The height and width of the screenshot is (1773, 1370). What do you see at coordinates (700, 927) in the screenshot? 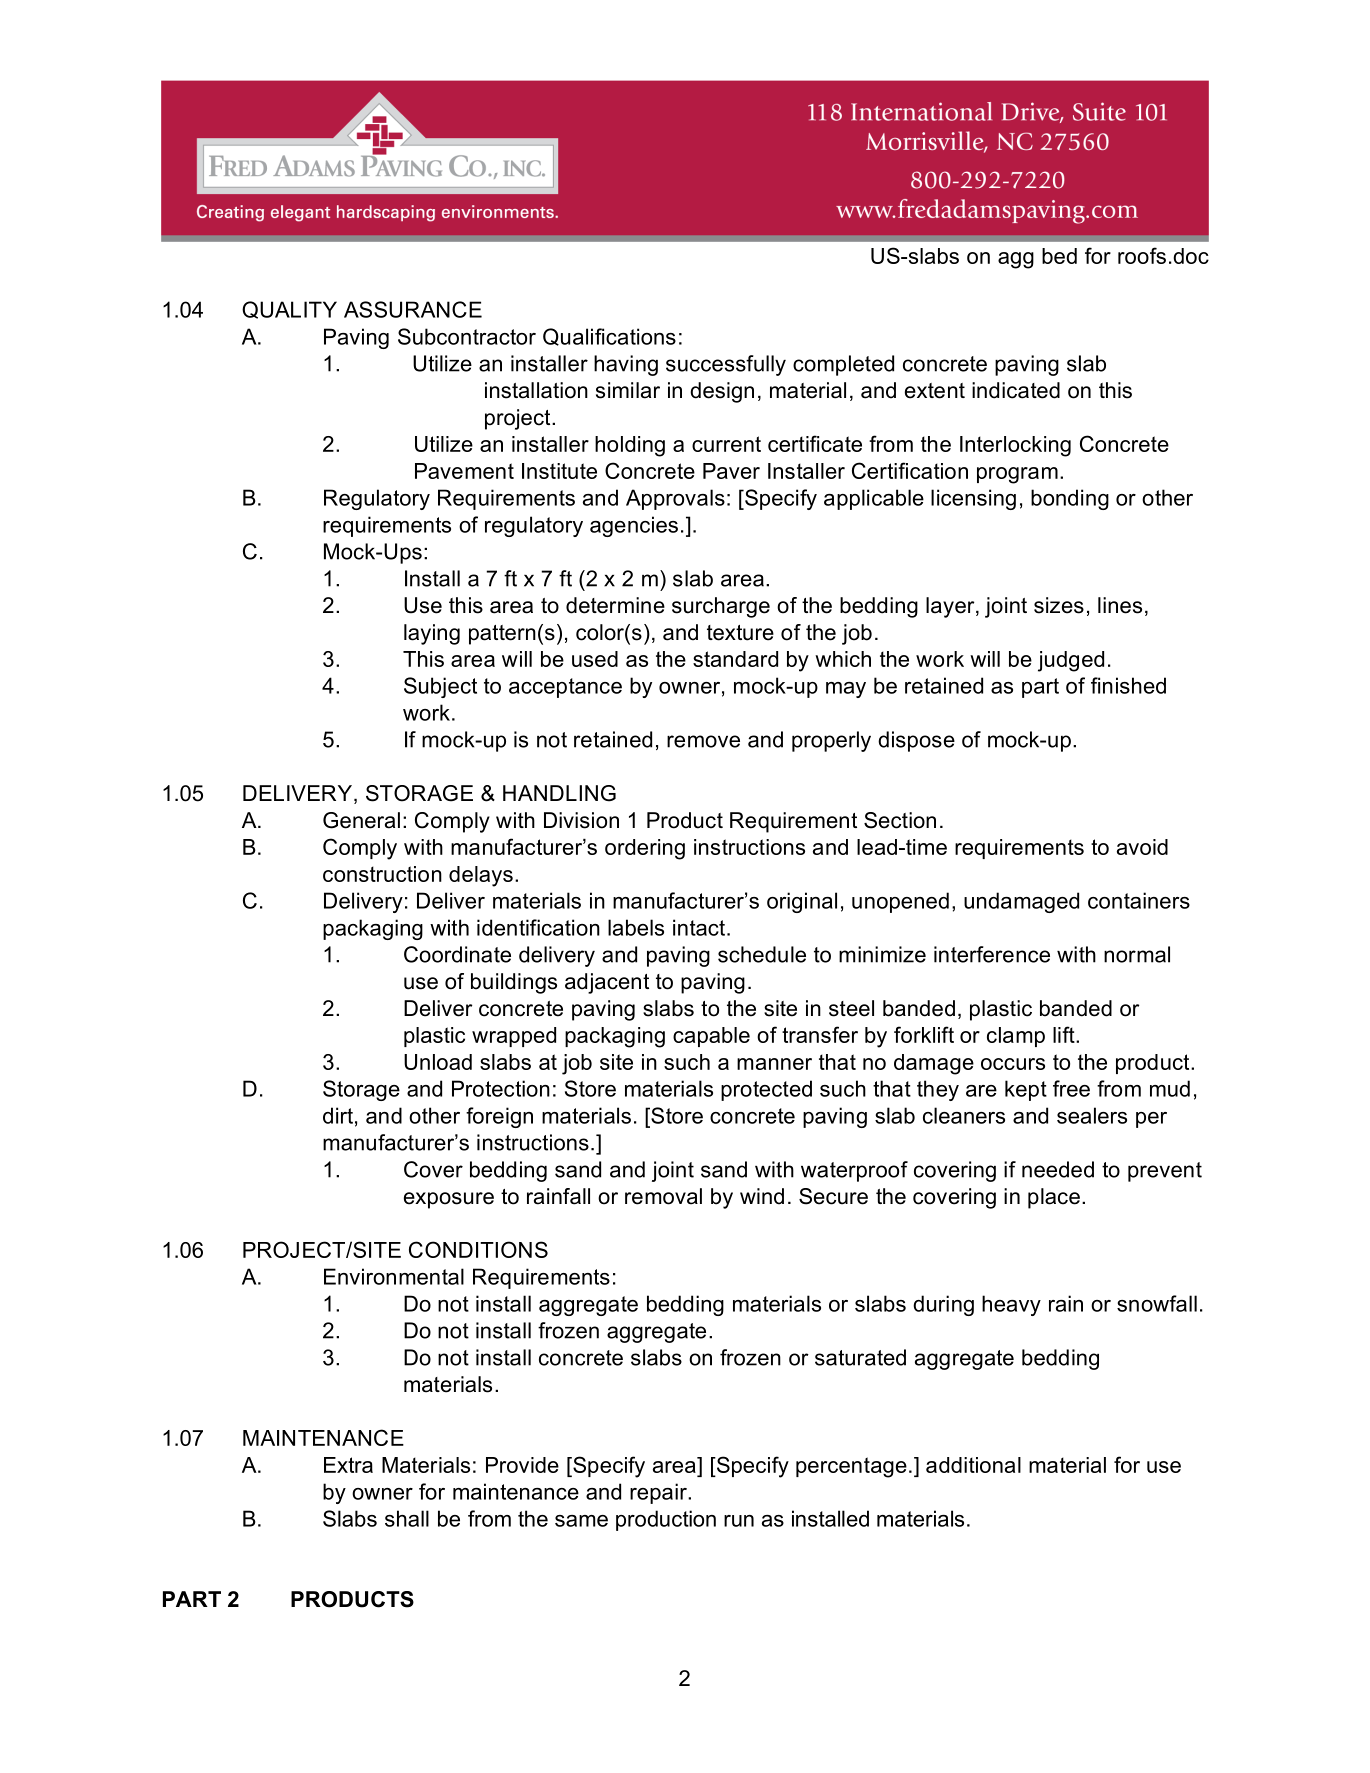
I see `intact` at bounding box center [700, 927].
